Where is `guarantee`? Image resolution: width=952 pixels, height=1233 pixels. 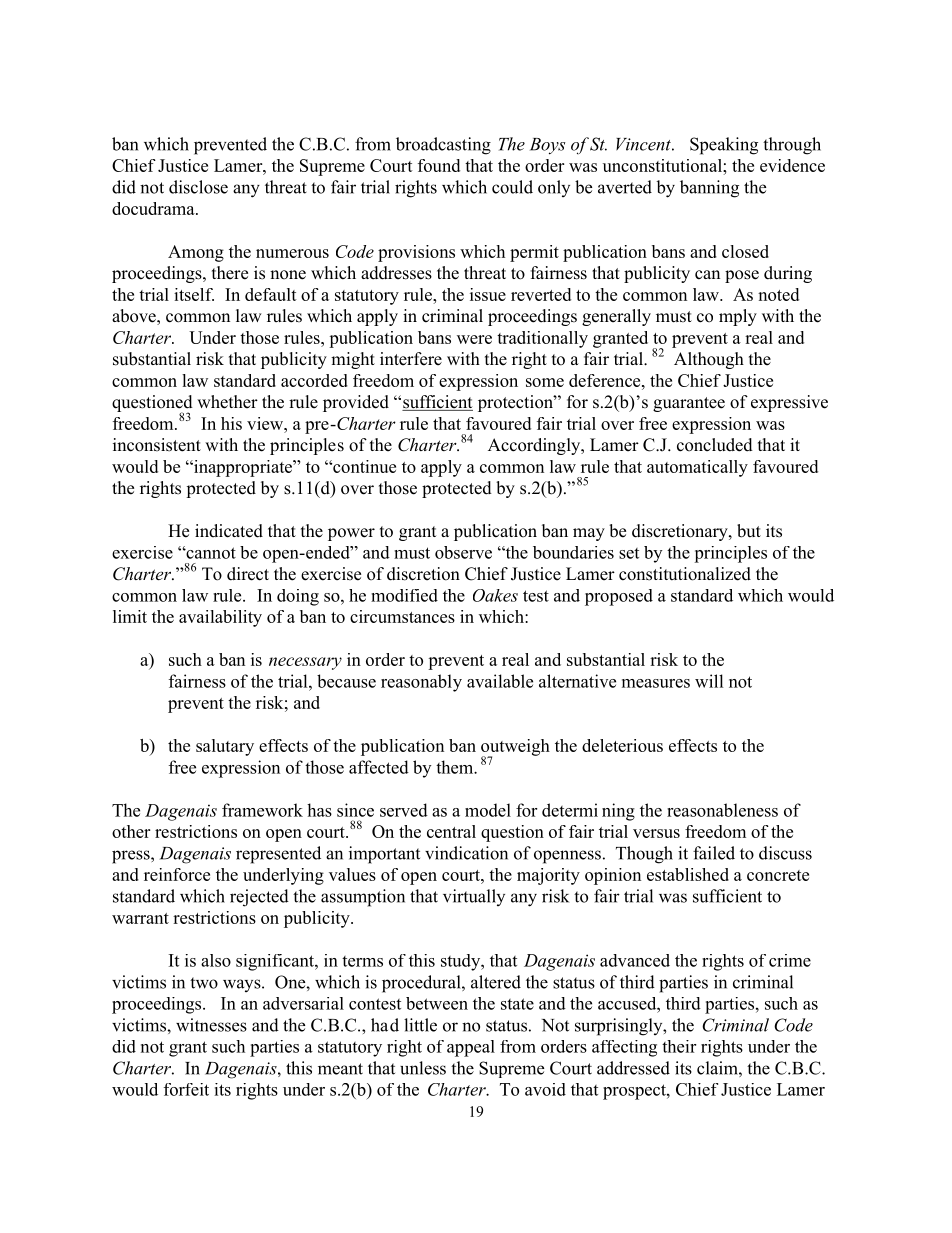
guarantee is located at coordinates (689, 404).
